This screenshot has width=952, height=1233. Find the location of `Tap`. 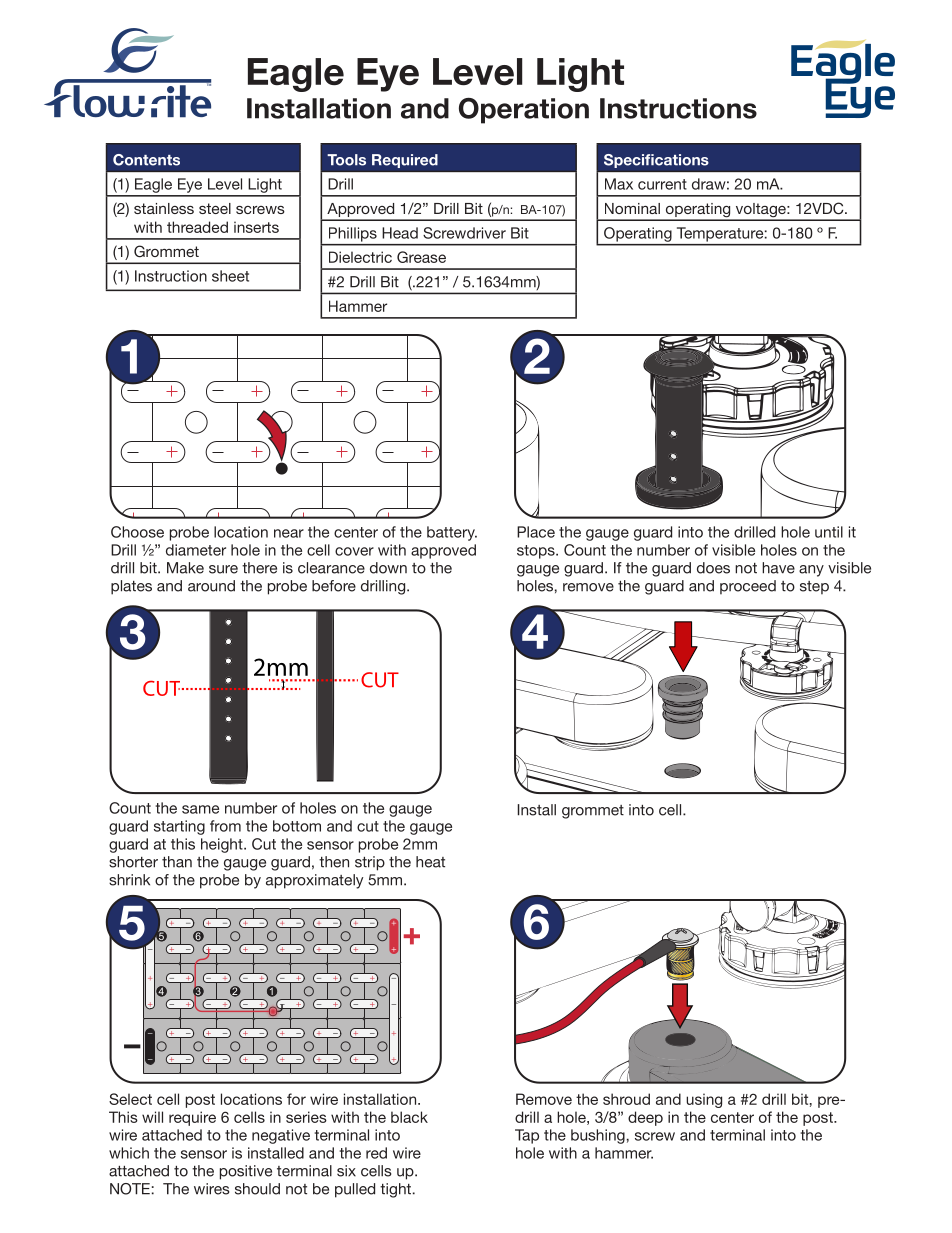

Tap is located at coordinates (527, 1136).
